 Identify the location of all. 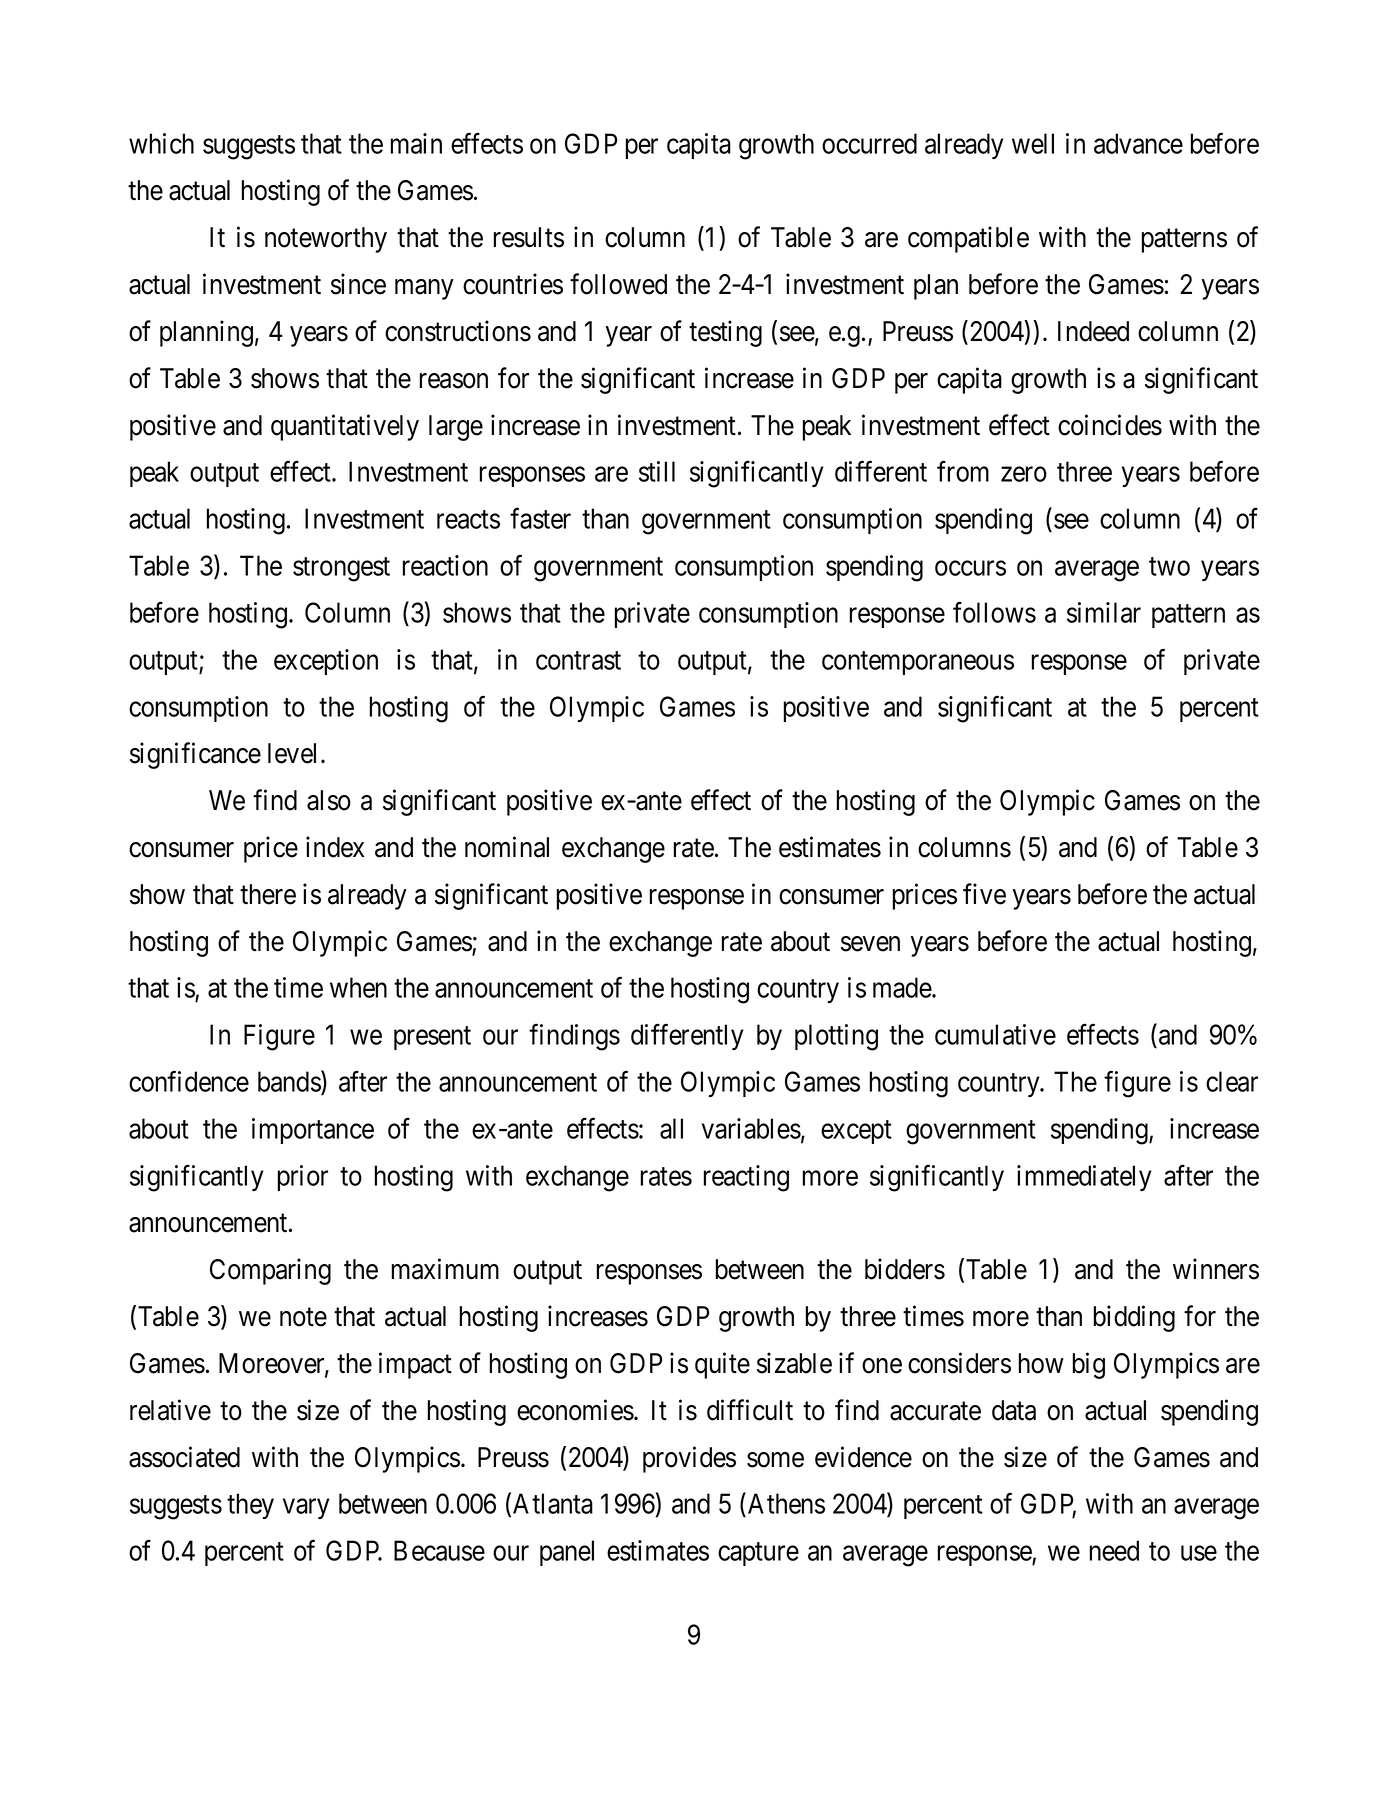
(671, 1128).
